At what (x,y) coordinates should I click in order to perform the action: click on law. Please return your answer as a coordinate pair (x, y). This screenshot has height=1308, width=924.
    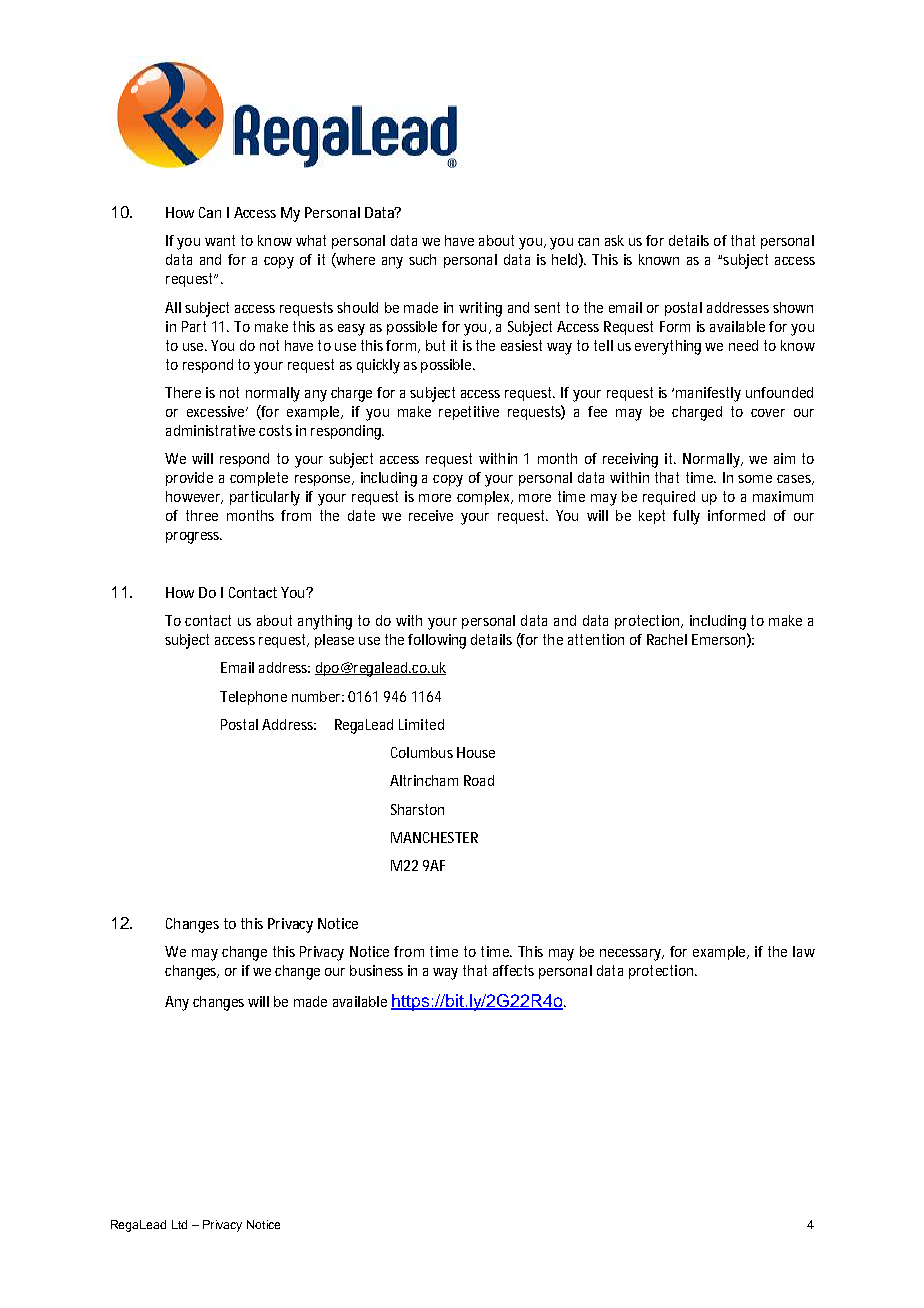
    Looking at the image, I should click on (804, 951).
